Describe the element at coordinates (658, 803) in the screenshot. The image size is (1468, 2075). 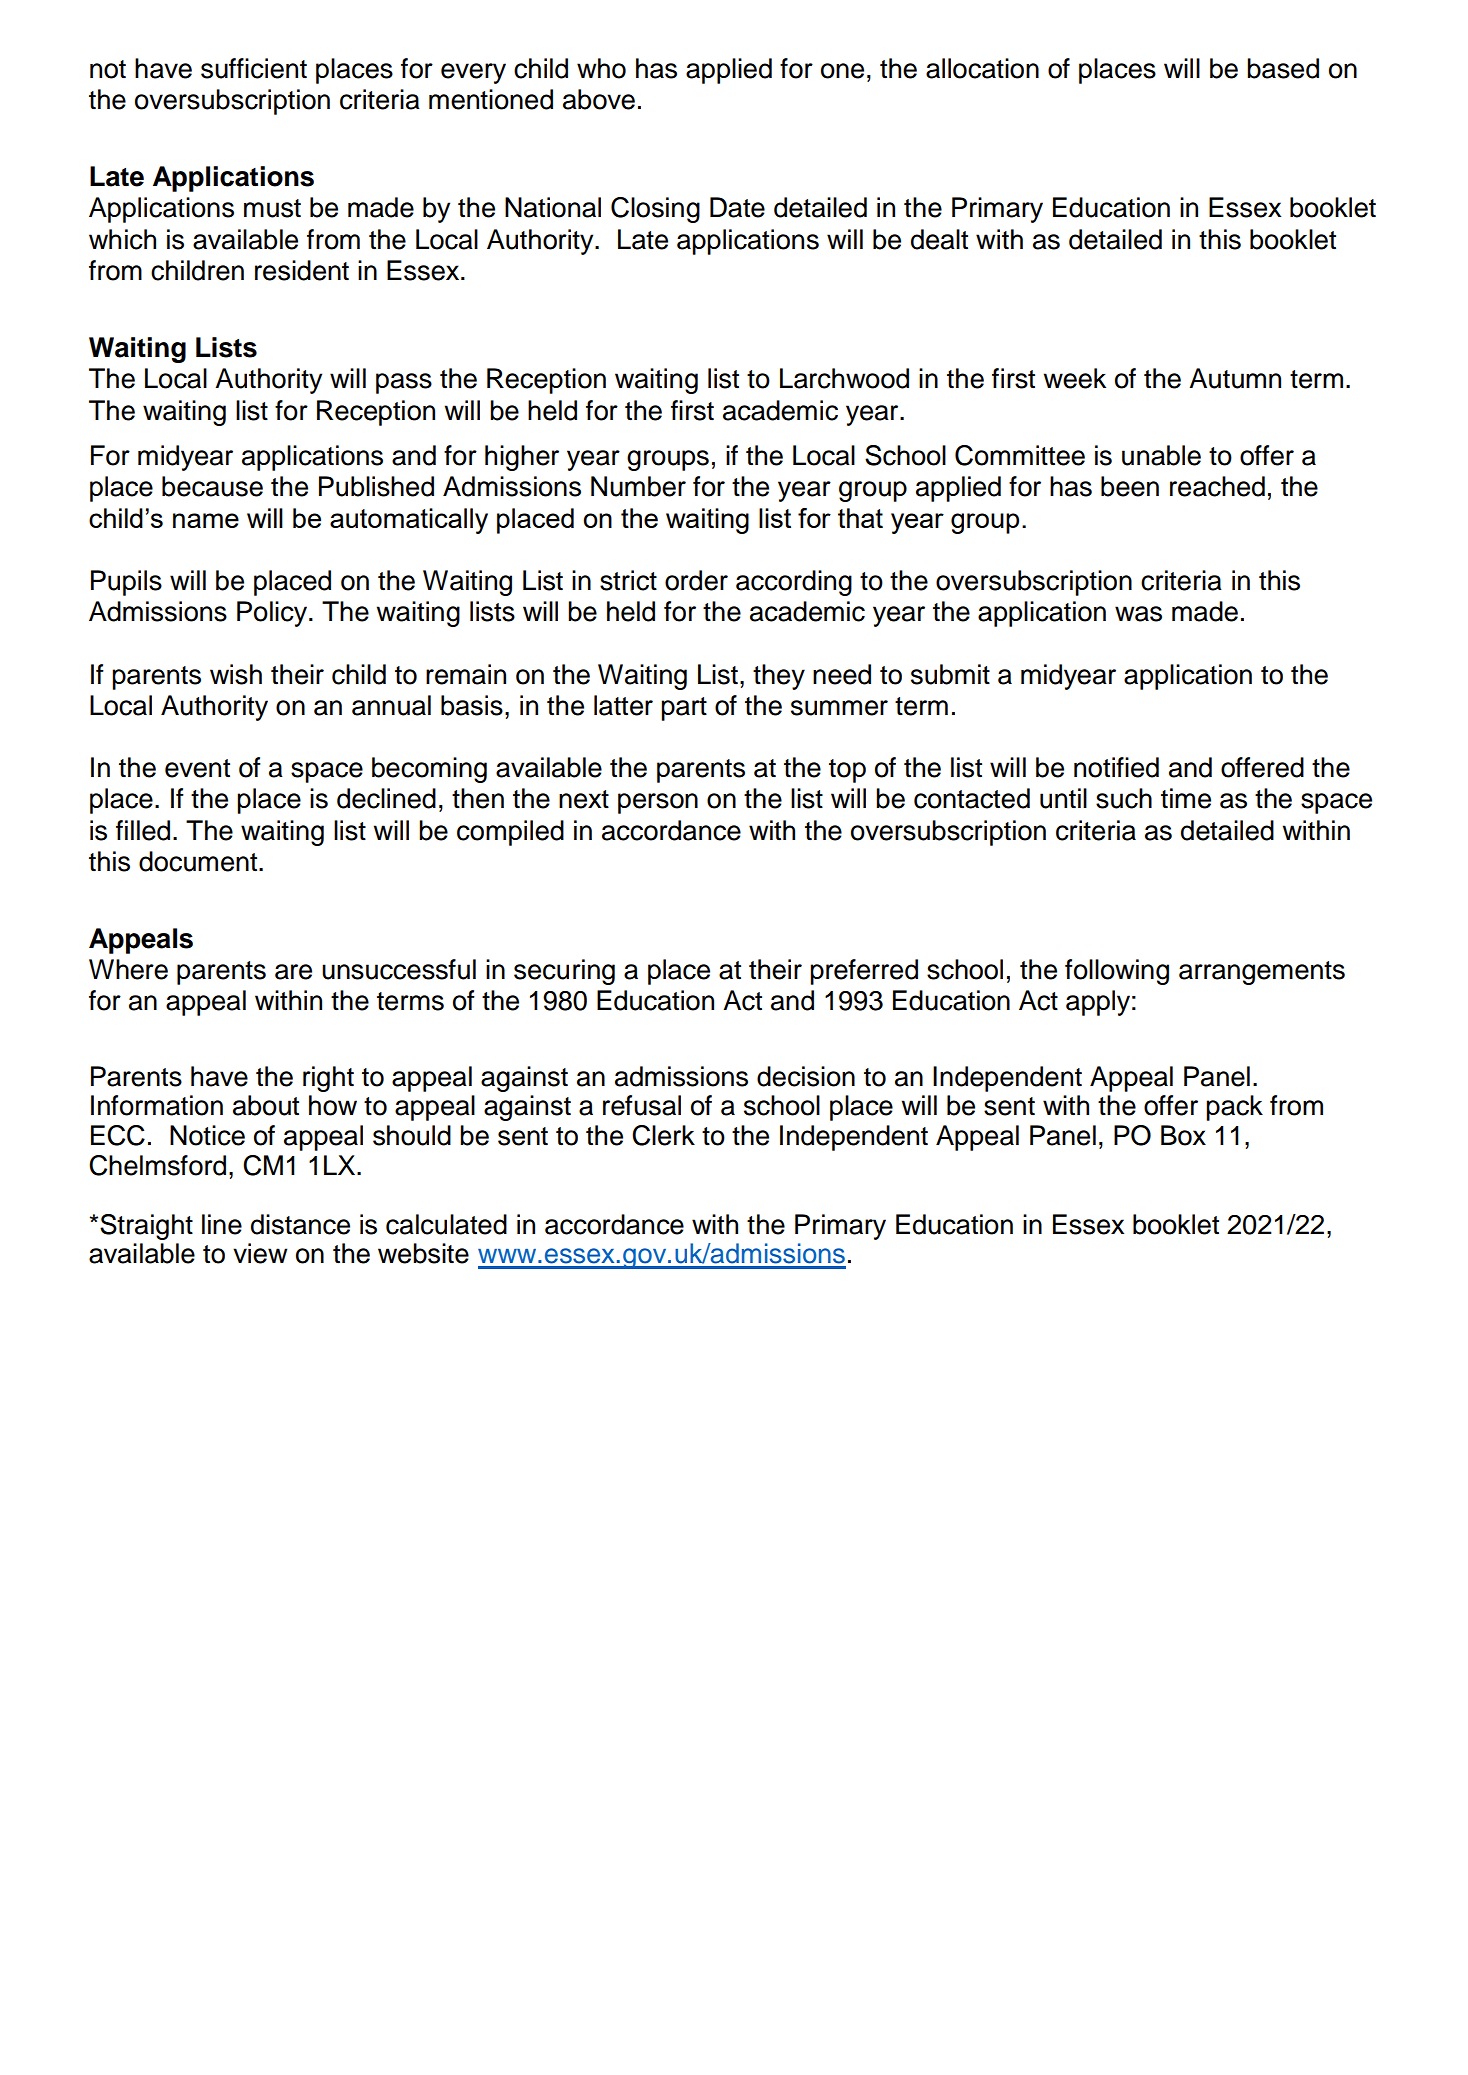
I see `person` at that location.
